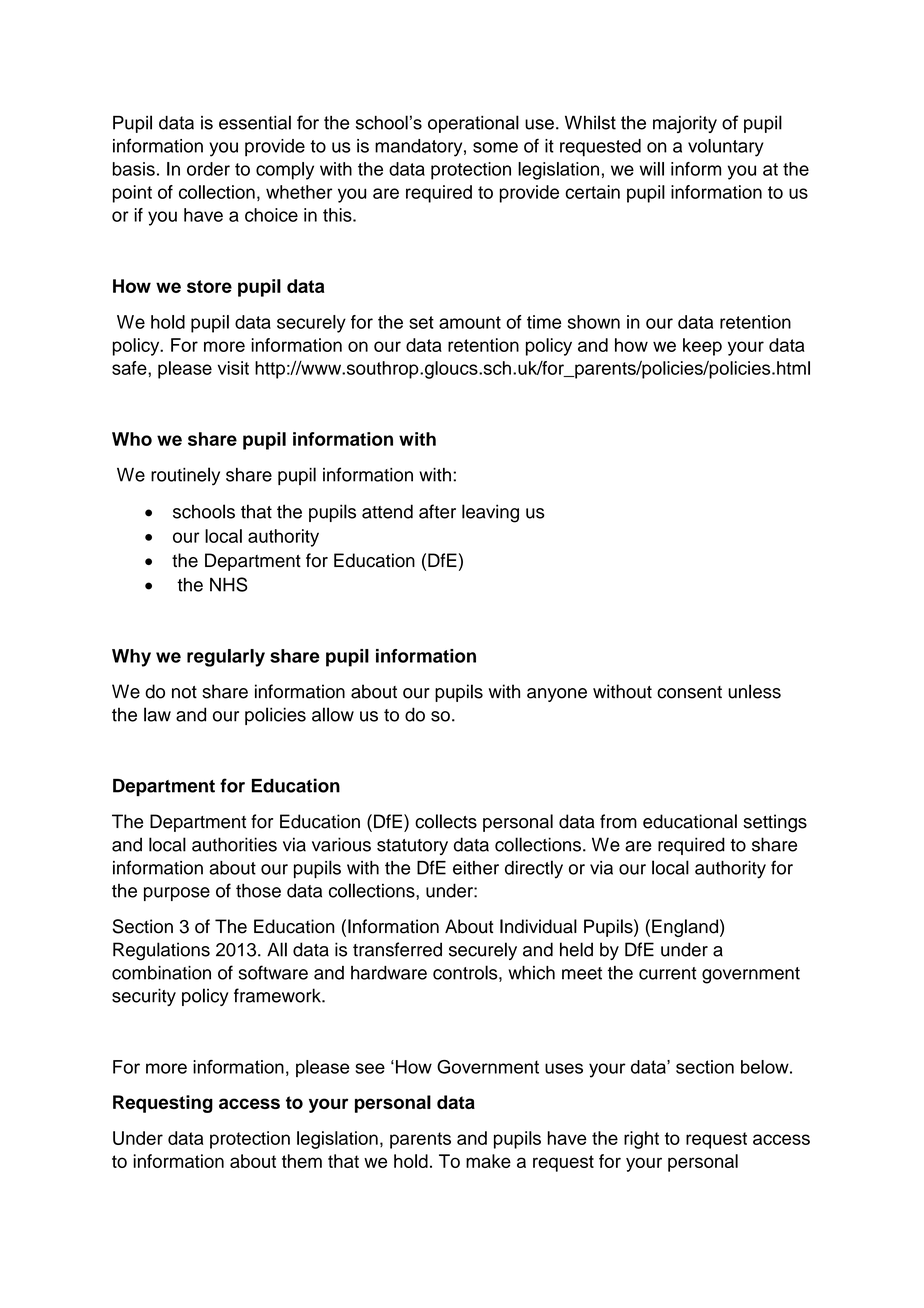 The image size is (924, 1308). What do you see at coordinates (754, 691) in the screenshot?
I see `unless` at bounding box center [754, 691].
